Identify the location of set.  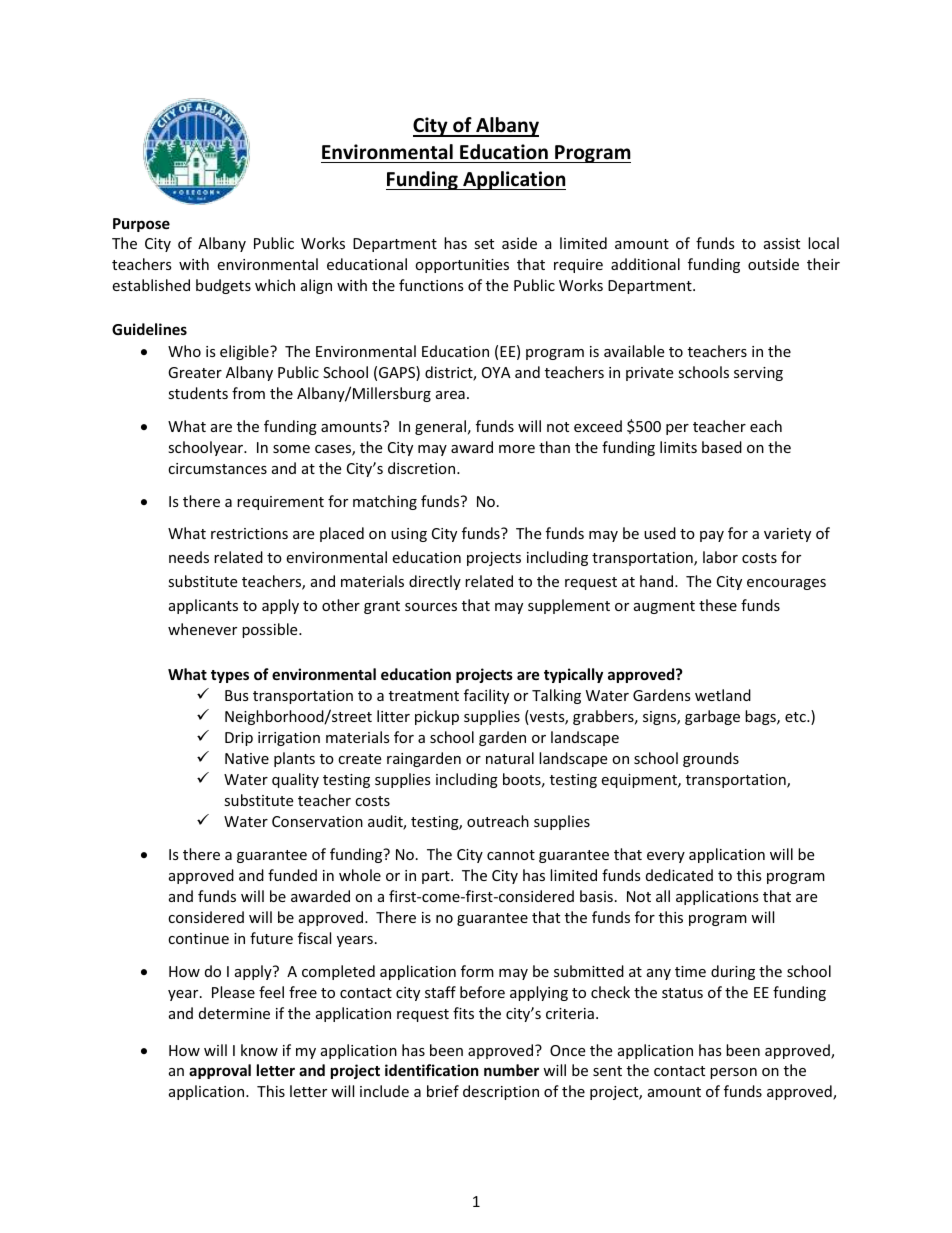
(484, 244).
